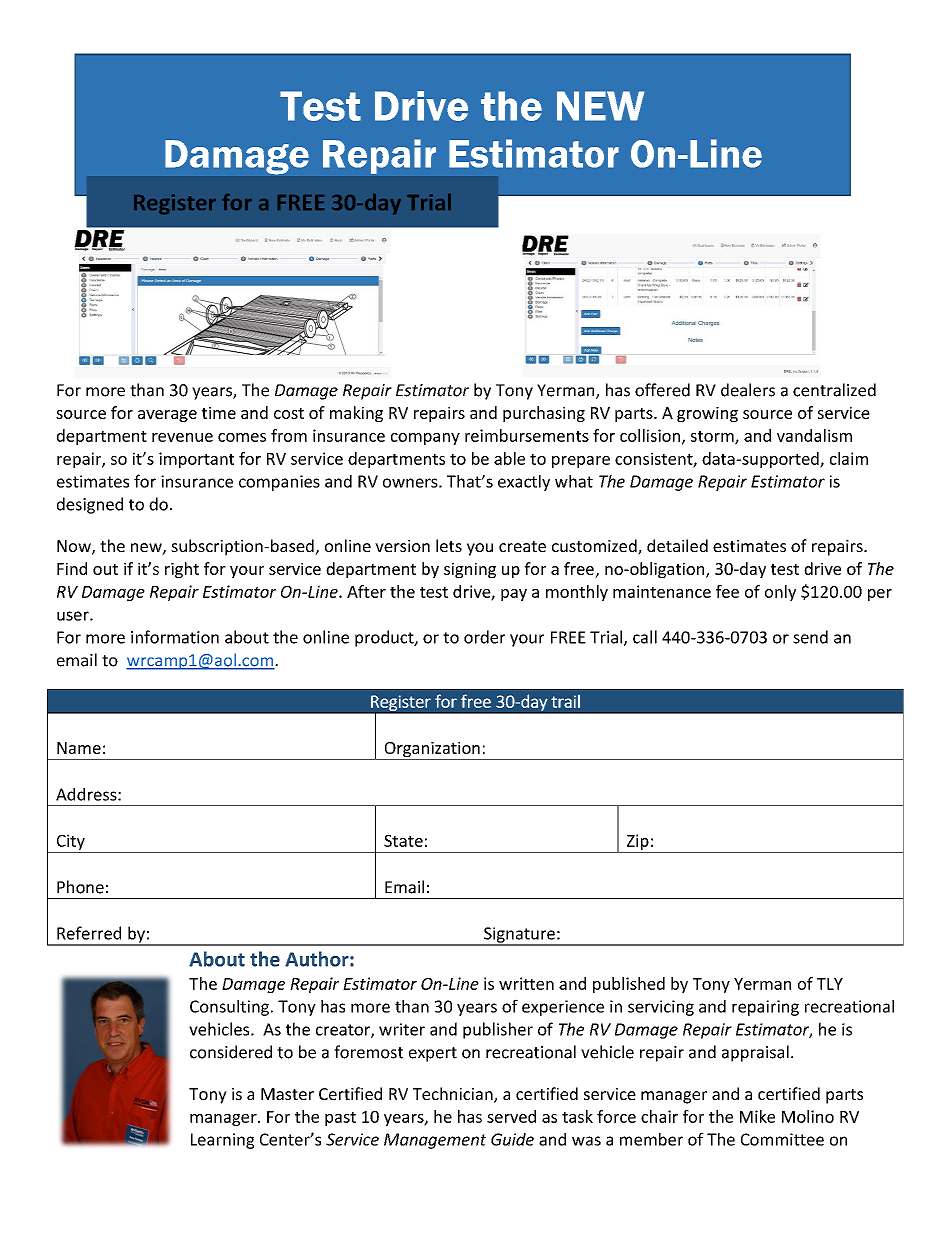  Describe the element at coordinates (175, 637) in the page. I see `information` at that location.
